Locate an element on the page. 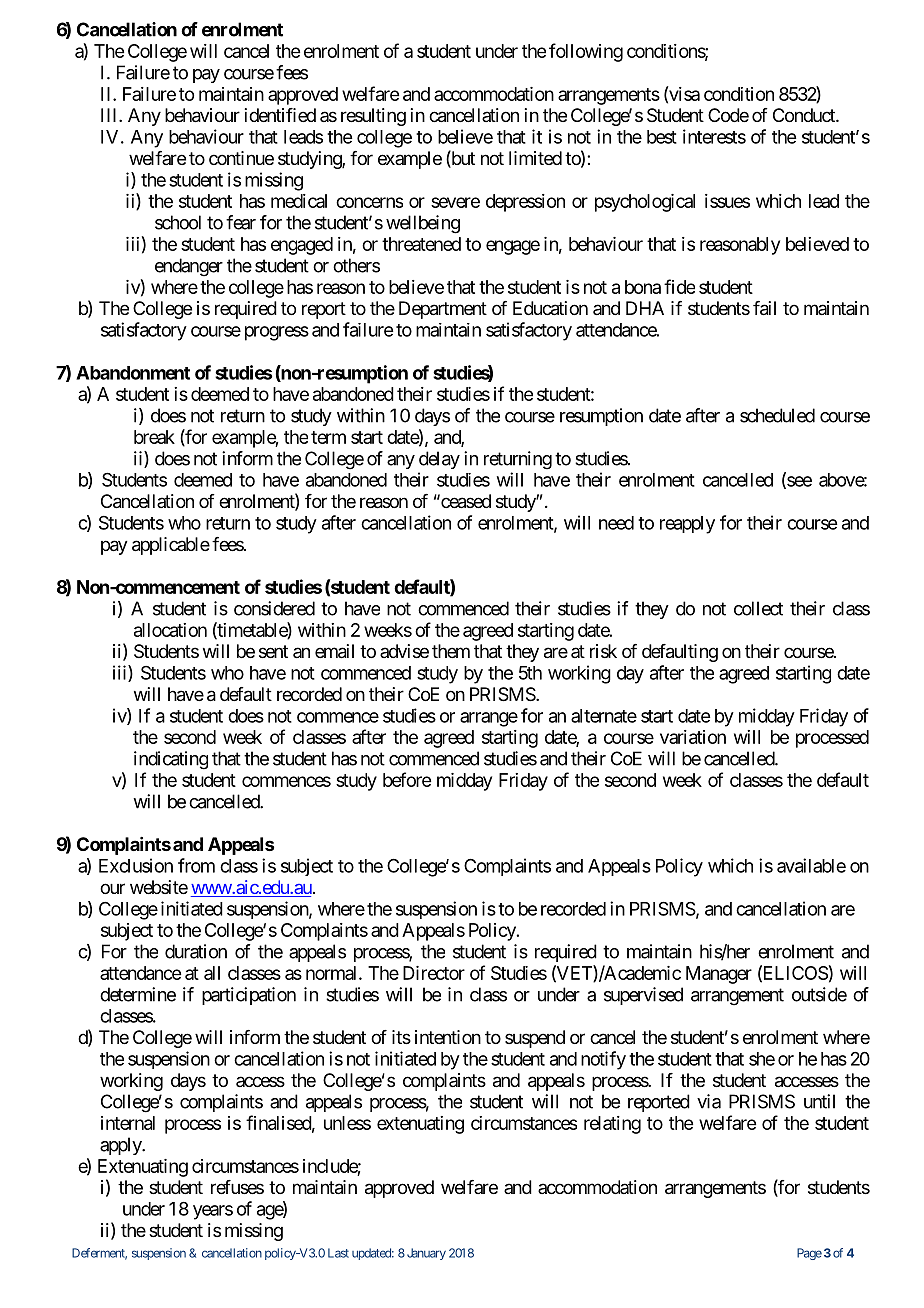 The width and height of the image is (924, 1308). Conduct is located at coordinates (805, 115).
